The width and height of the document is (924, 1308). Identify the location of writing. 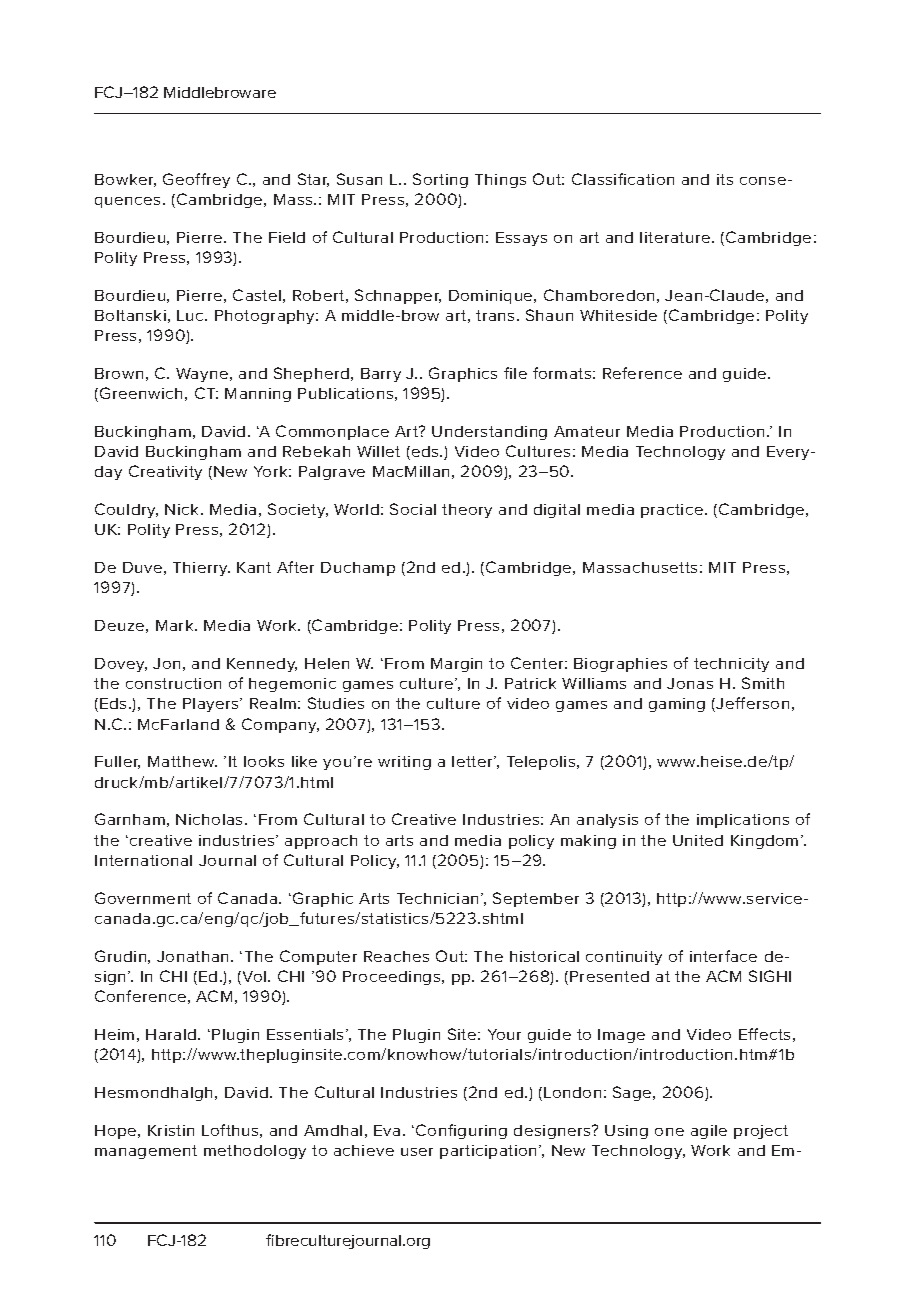
(404, 763).
